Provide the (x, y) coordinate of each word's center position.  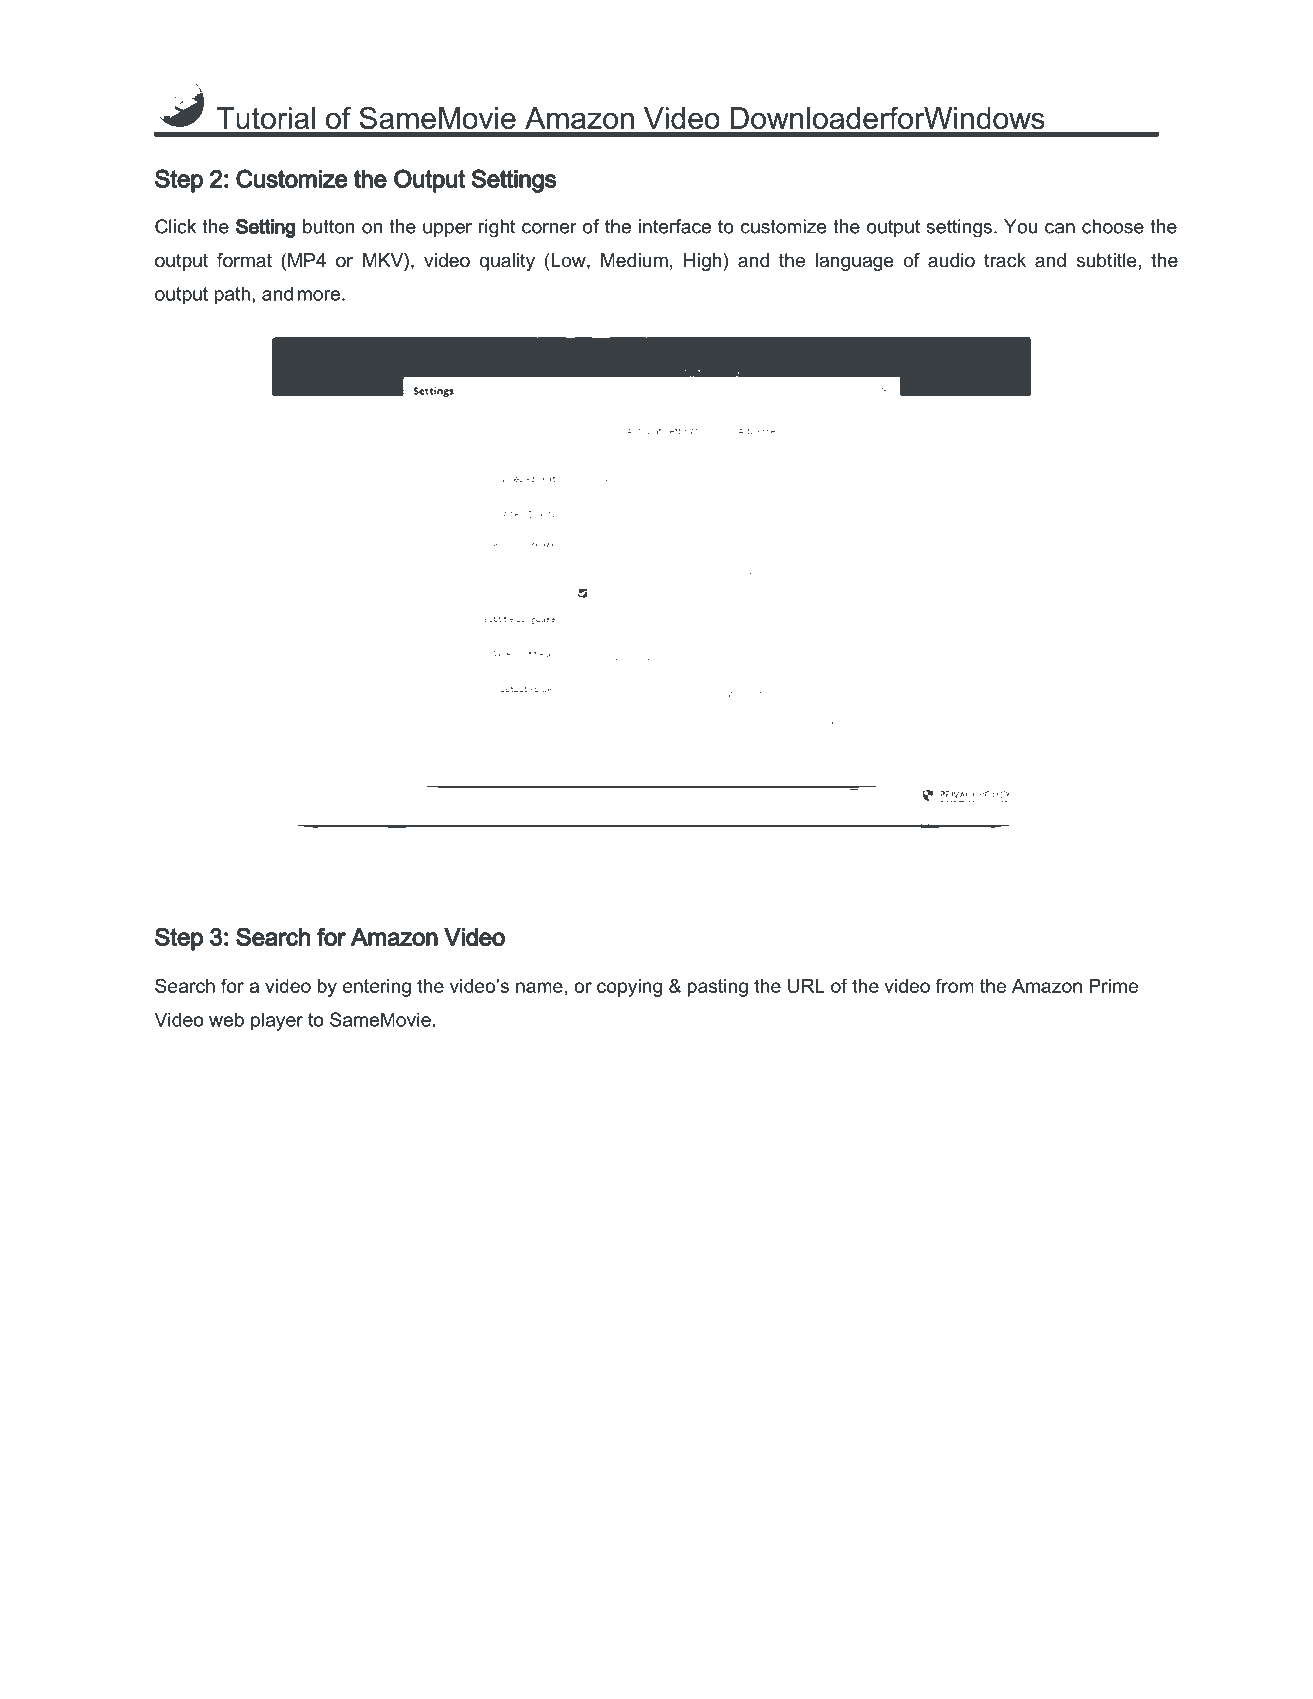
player (277, 1021)
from (955, 985)
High (704, 262)
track (1005, 260)
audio (951, 260)
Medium (634, 260)
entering (377, 988)
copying (629, 988)
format (244, 260)
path (232, 295)
